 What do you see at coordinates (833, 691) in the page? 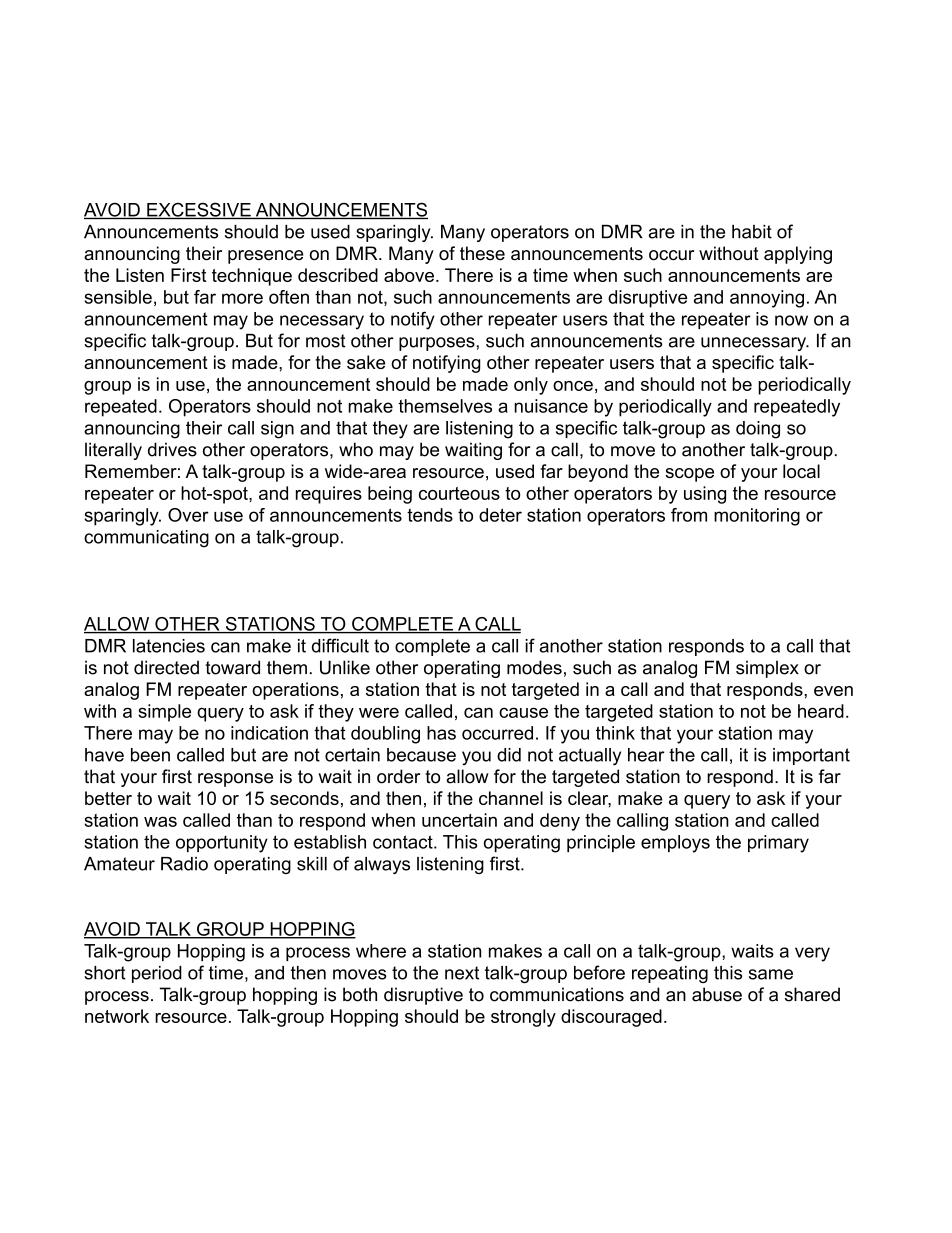
I see `even` at bounding box center [833, 691].
